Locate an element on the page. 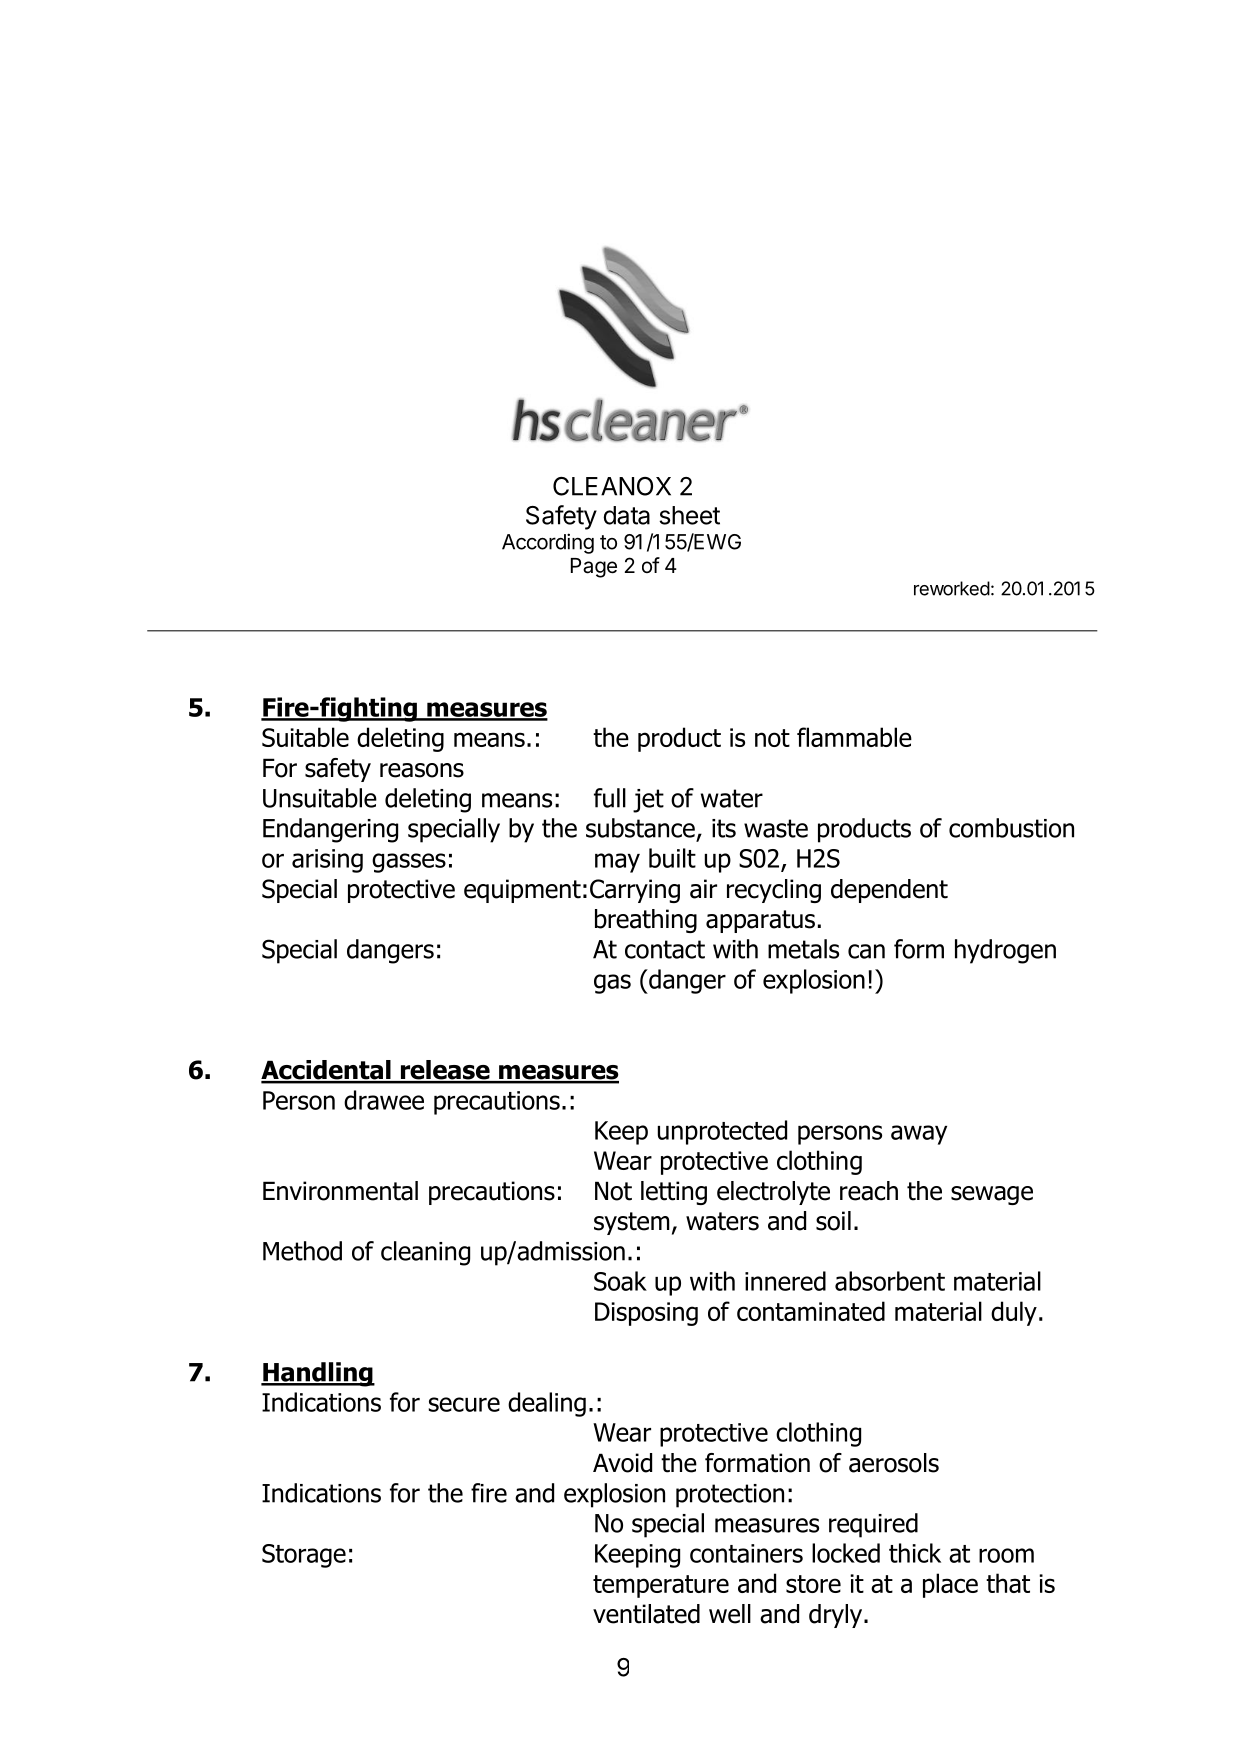 This page has width=1242, height=1756. place is located at coordinates (950, 1585).
